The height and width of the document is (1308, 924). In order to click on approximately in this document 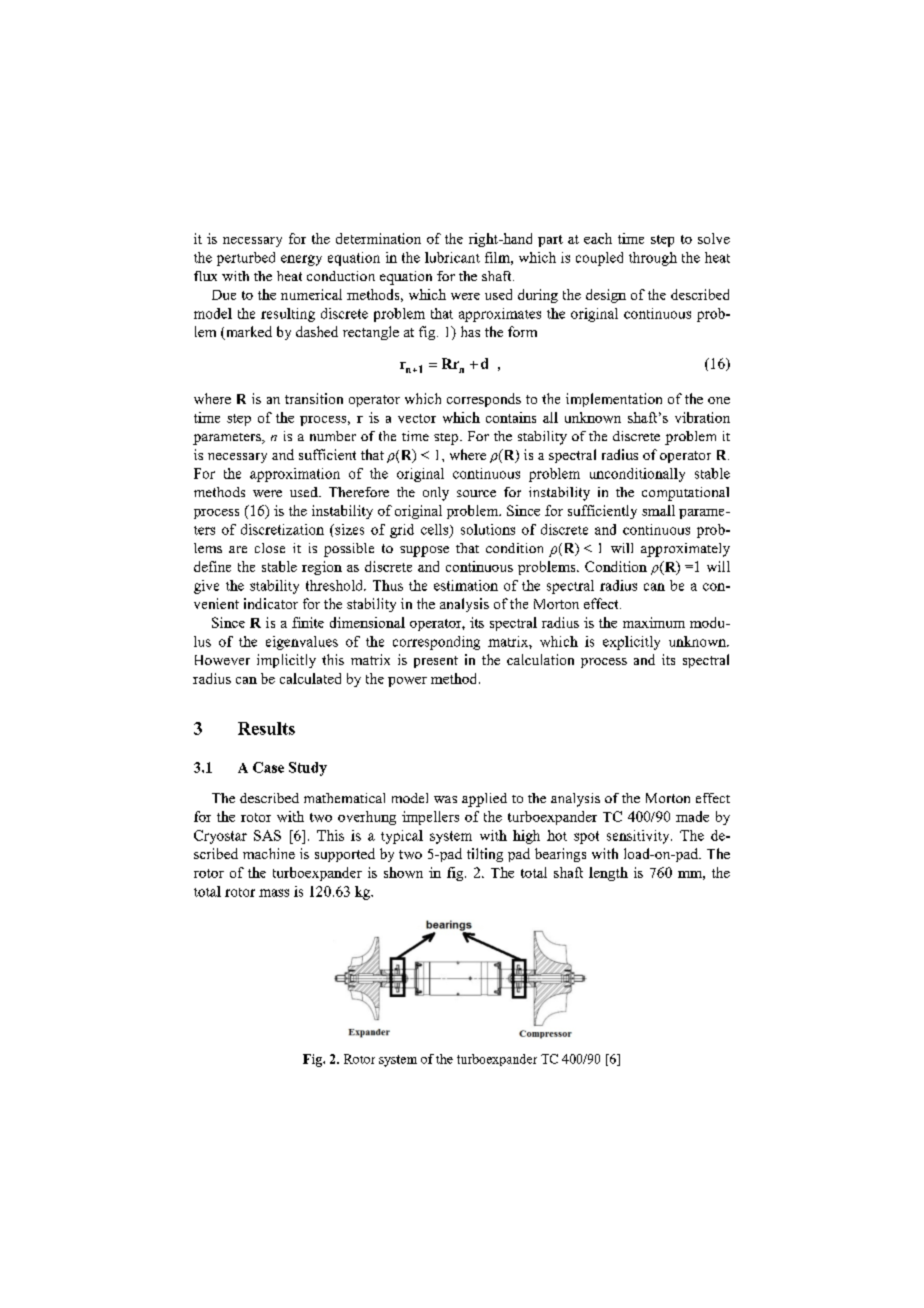, I will do `click(685, 550)`.
